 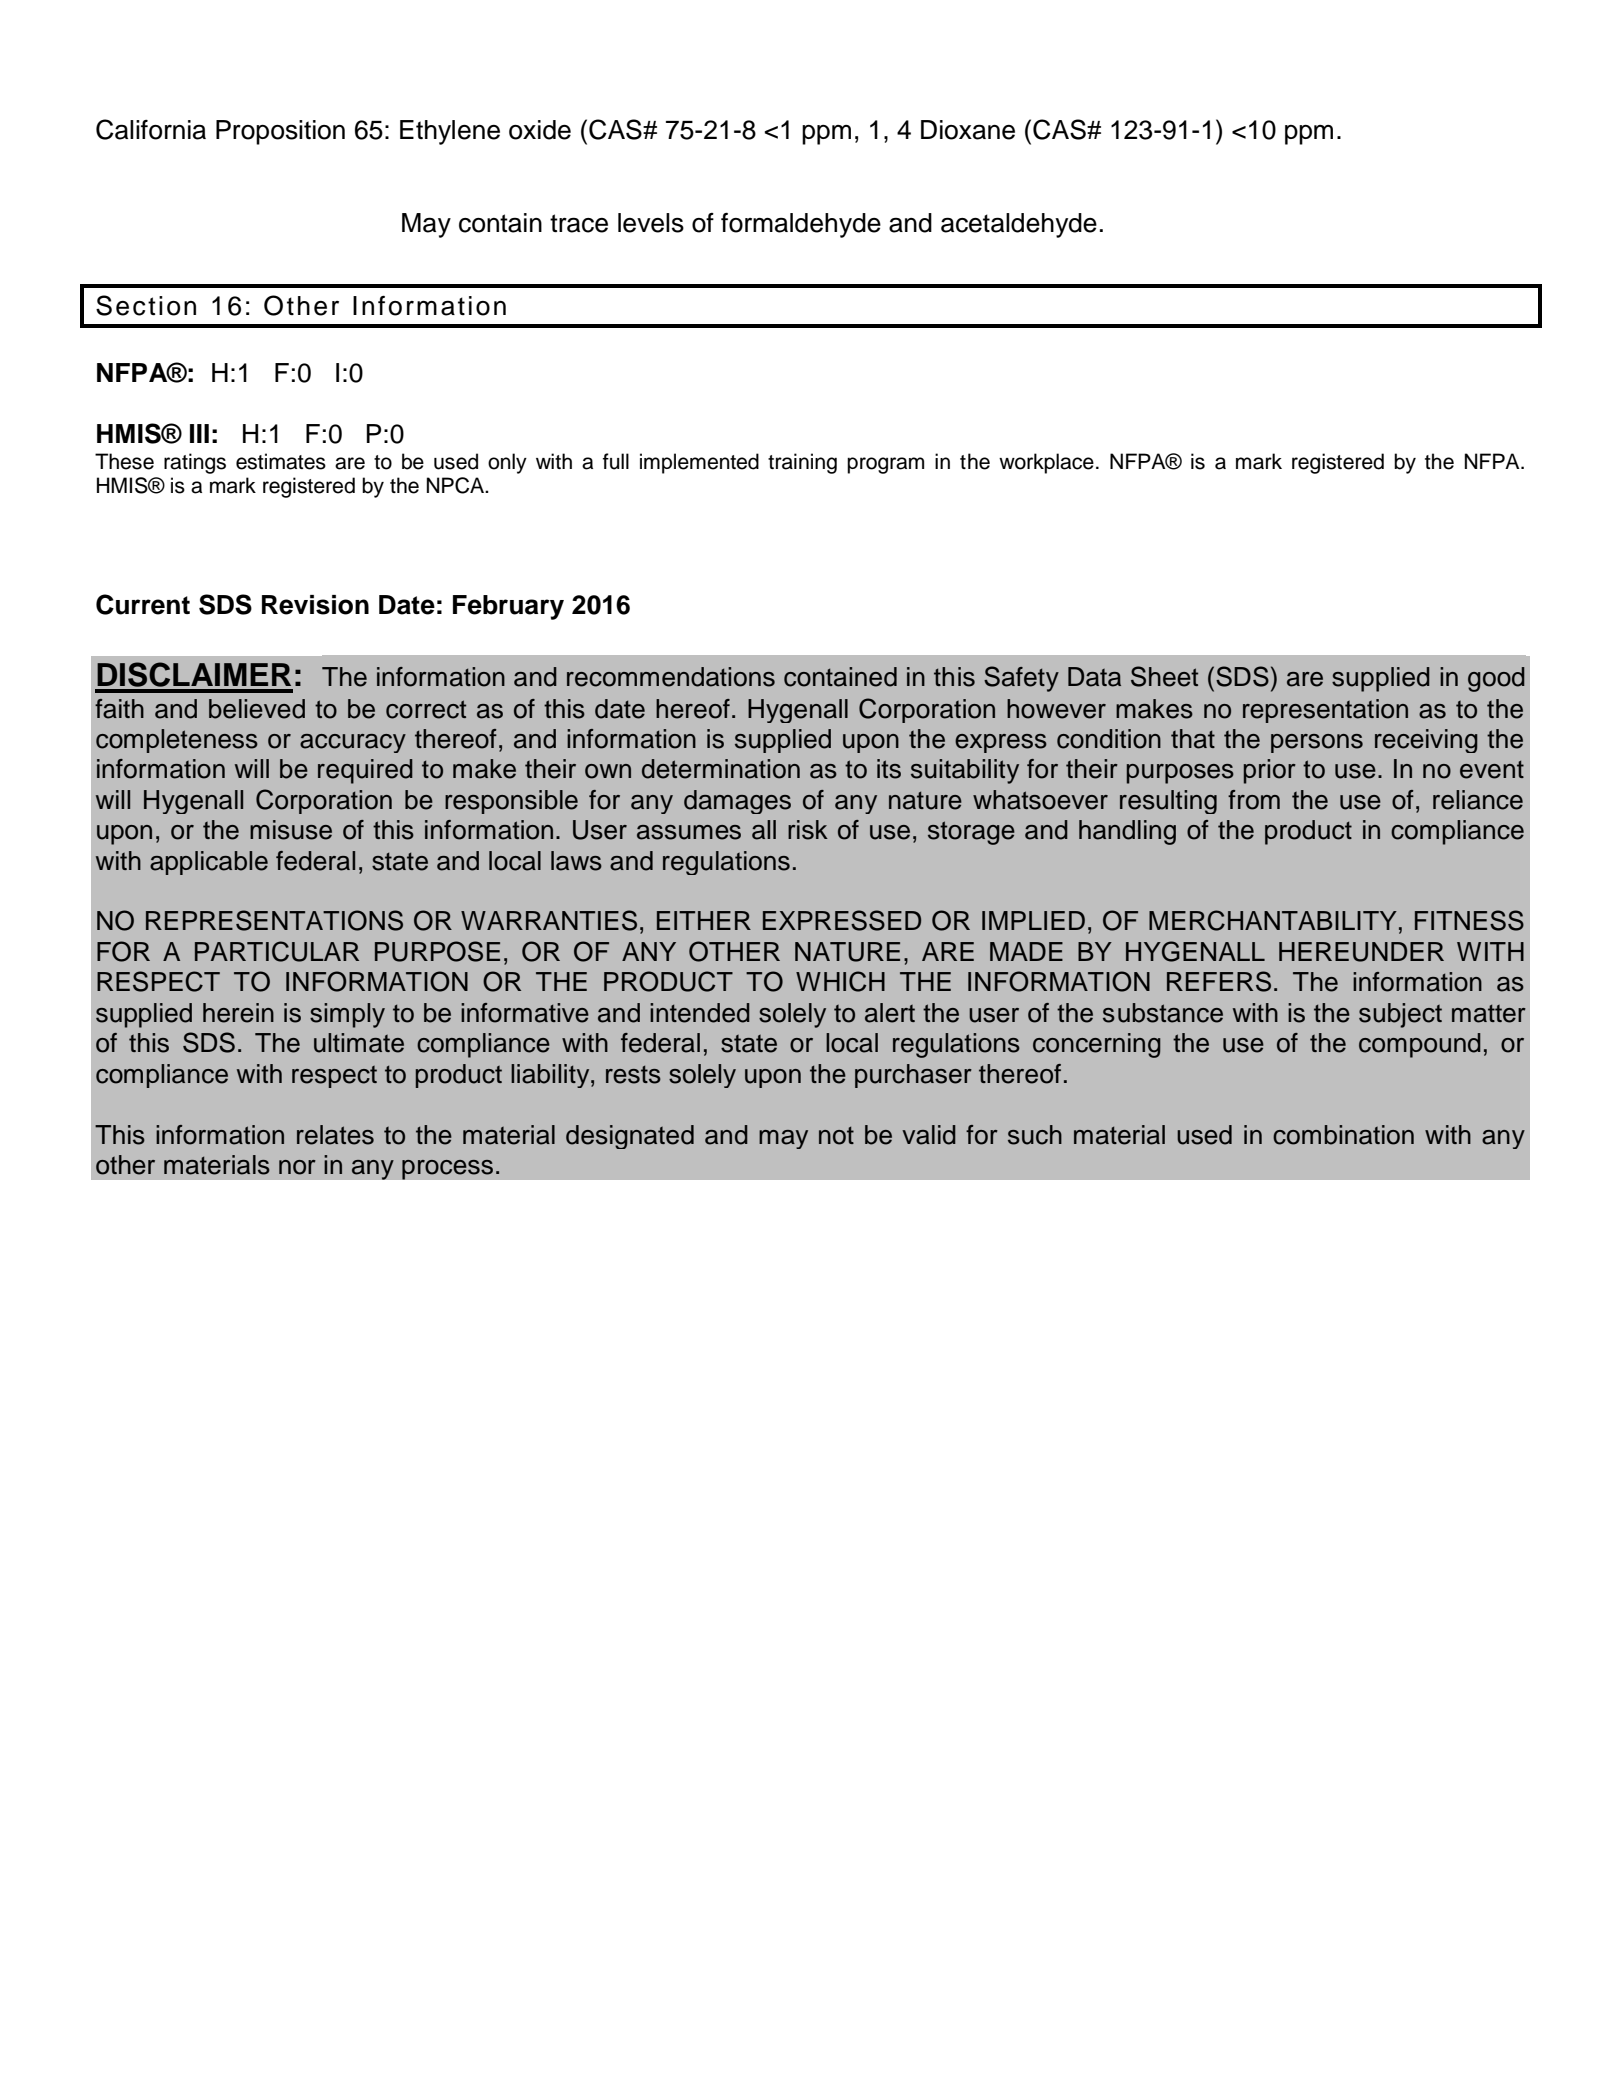 I want to click on training, so click(x=802, y=463).
